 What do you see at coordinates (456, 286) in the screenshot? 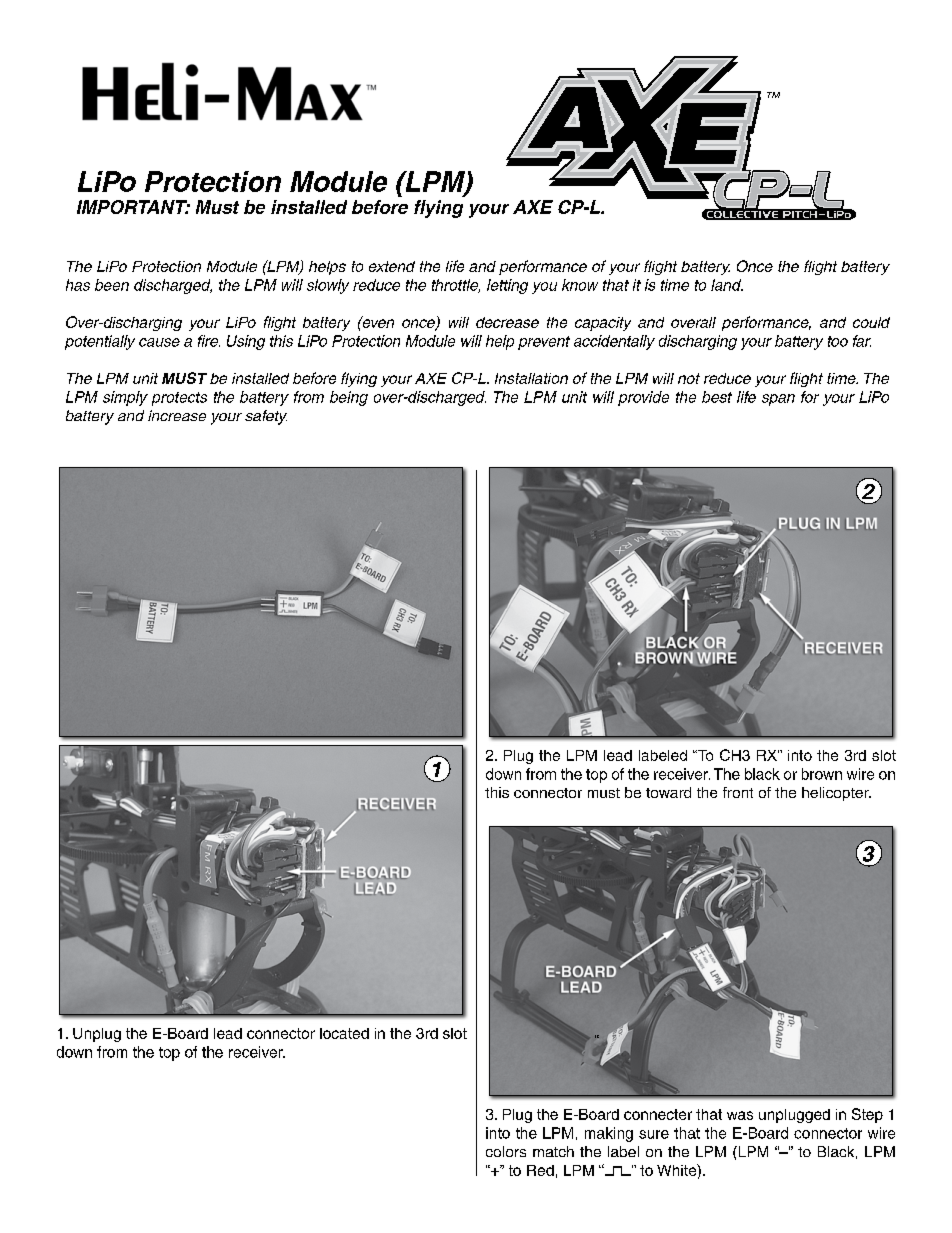
I see `throttle` at bounding box center [456, 286].
